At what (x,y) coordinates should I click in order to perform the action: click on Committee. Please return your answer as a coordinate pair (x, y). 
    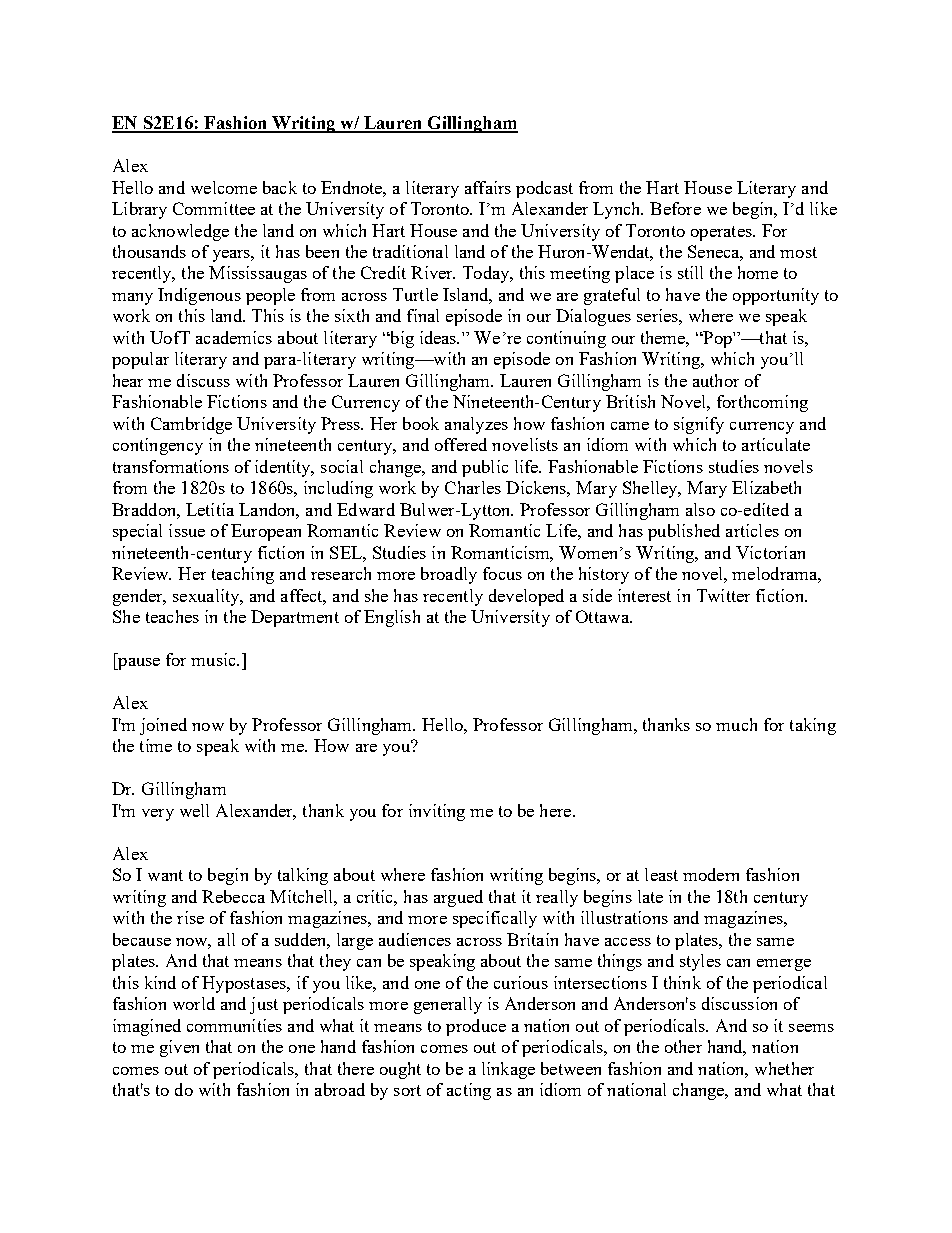
    Looking at the image, I should click on (214, 208).
